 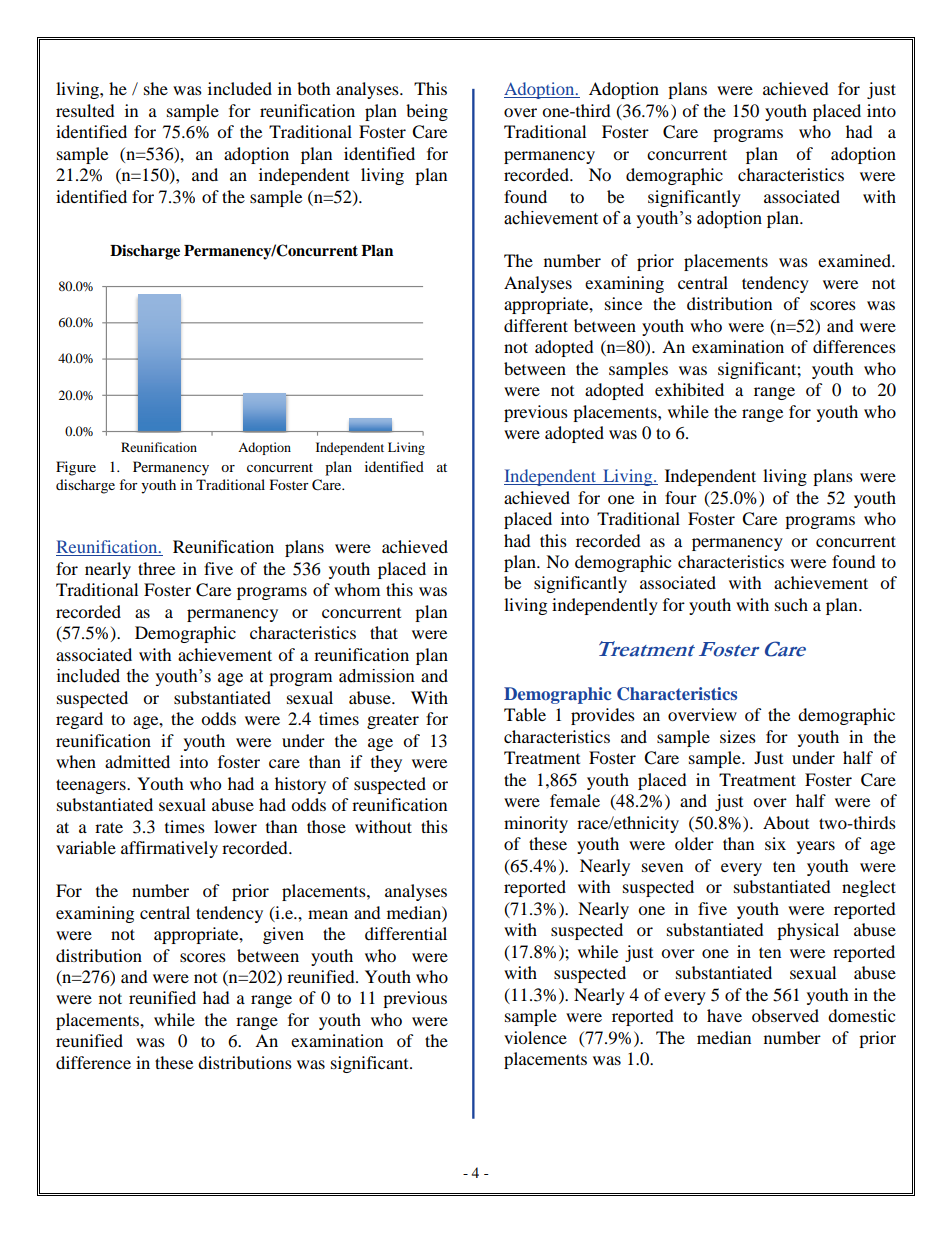 I want to click on she, so click(x=156, y=88).
